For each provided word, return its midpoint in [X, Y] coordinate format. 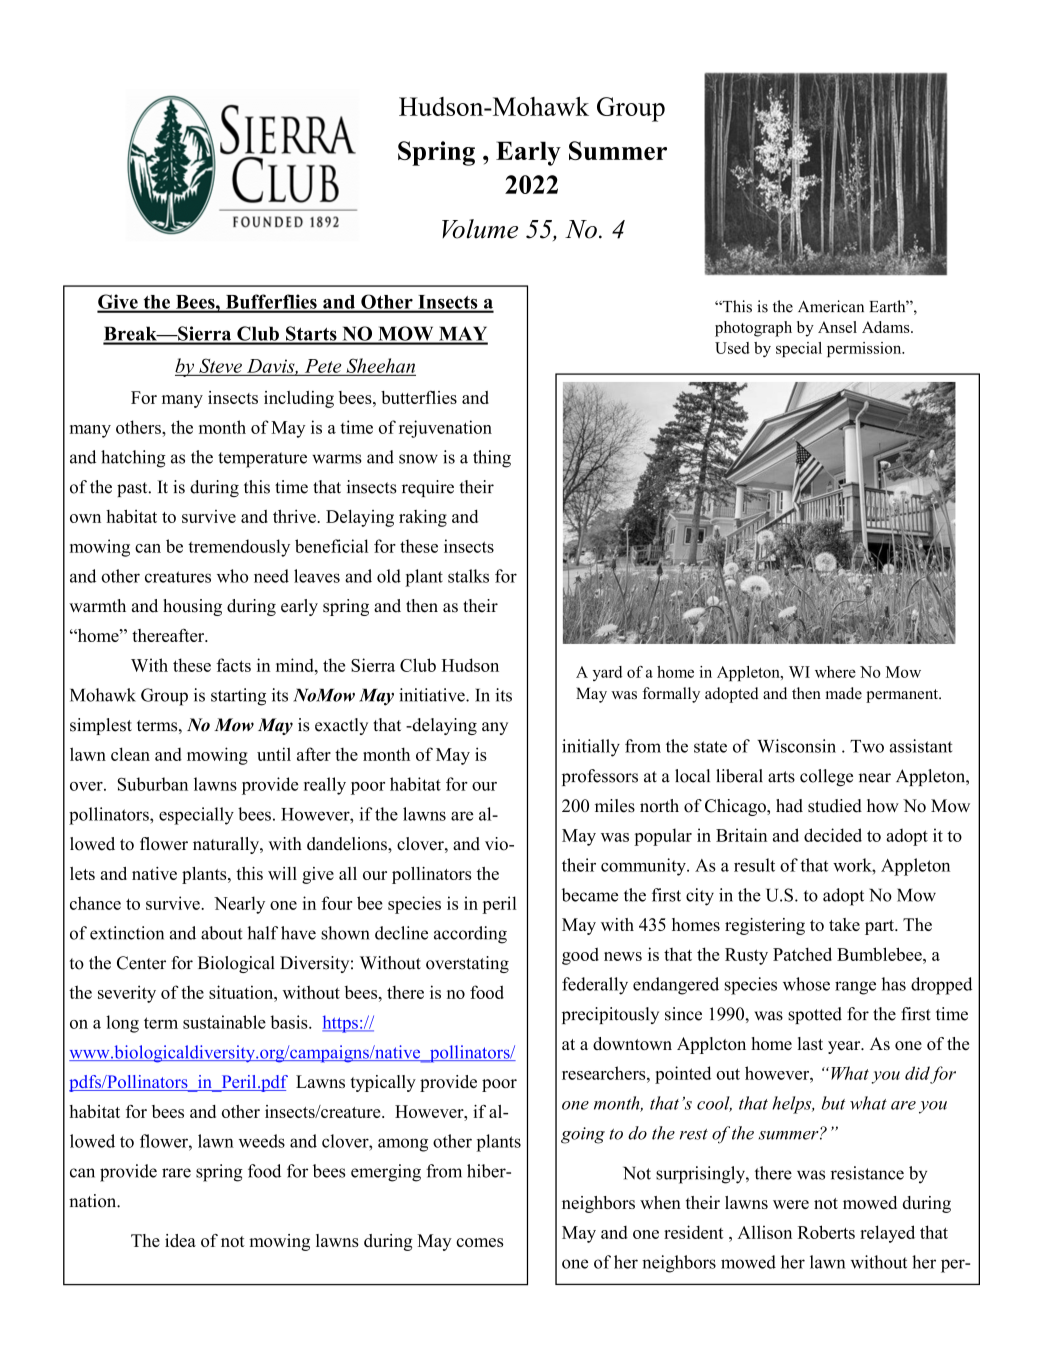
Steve [220, 365]
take [844, 924]
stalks [468, 576]
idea [180, 1240]
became [590, 895]
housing [192, 607]
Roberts [826, 1232]
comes [479, 1242]
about [221, 933]
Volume [480, 229]
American [831, 306]
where [835, 672]
